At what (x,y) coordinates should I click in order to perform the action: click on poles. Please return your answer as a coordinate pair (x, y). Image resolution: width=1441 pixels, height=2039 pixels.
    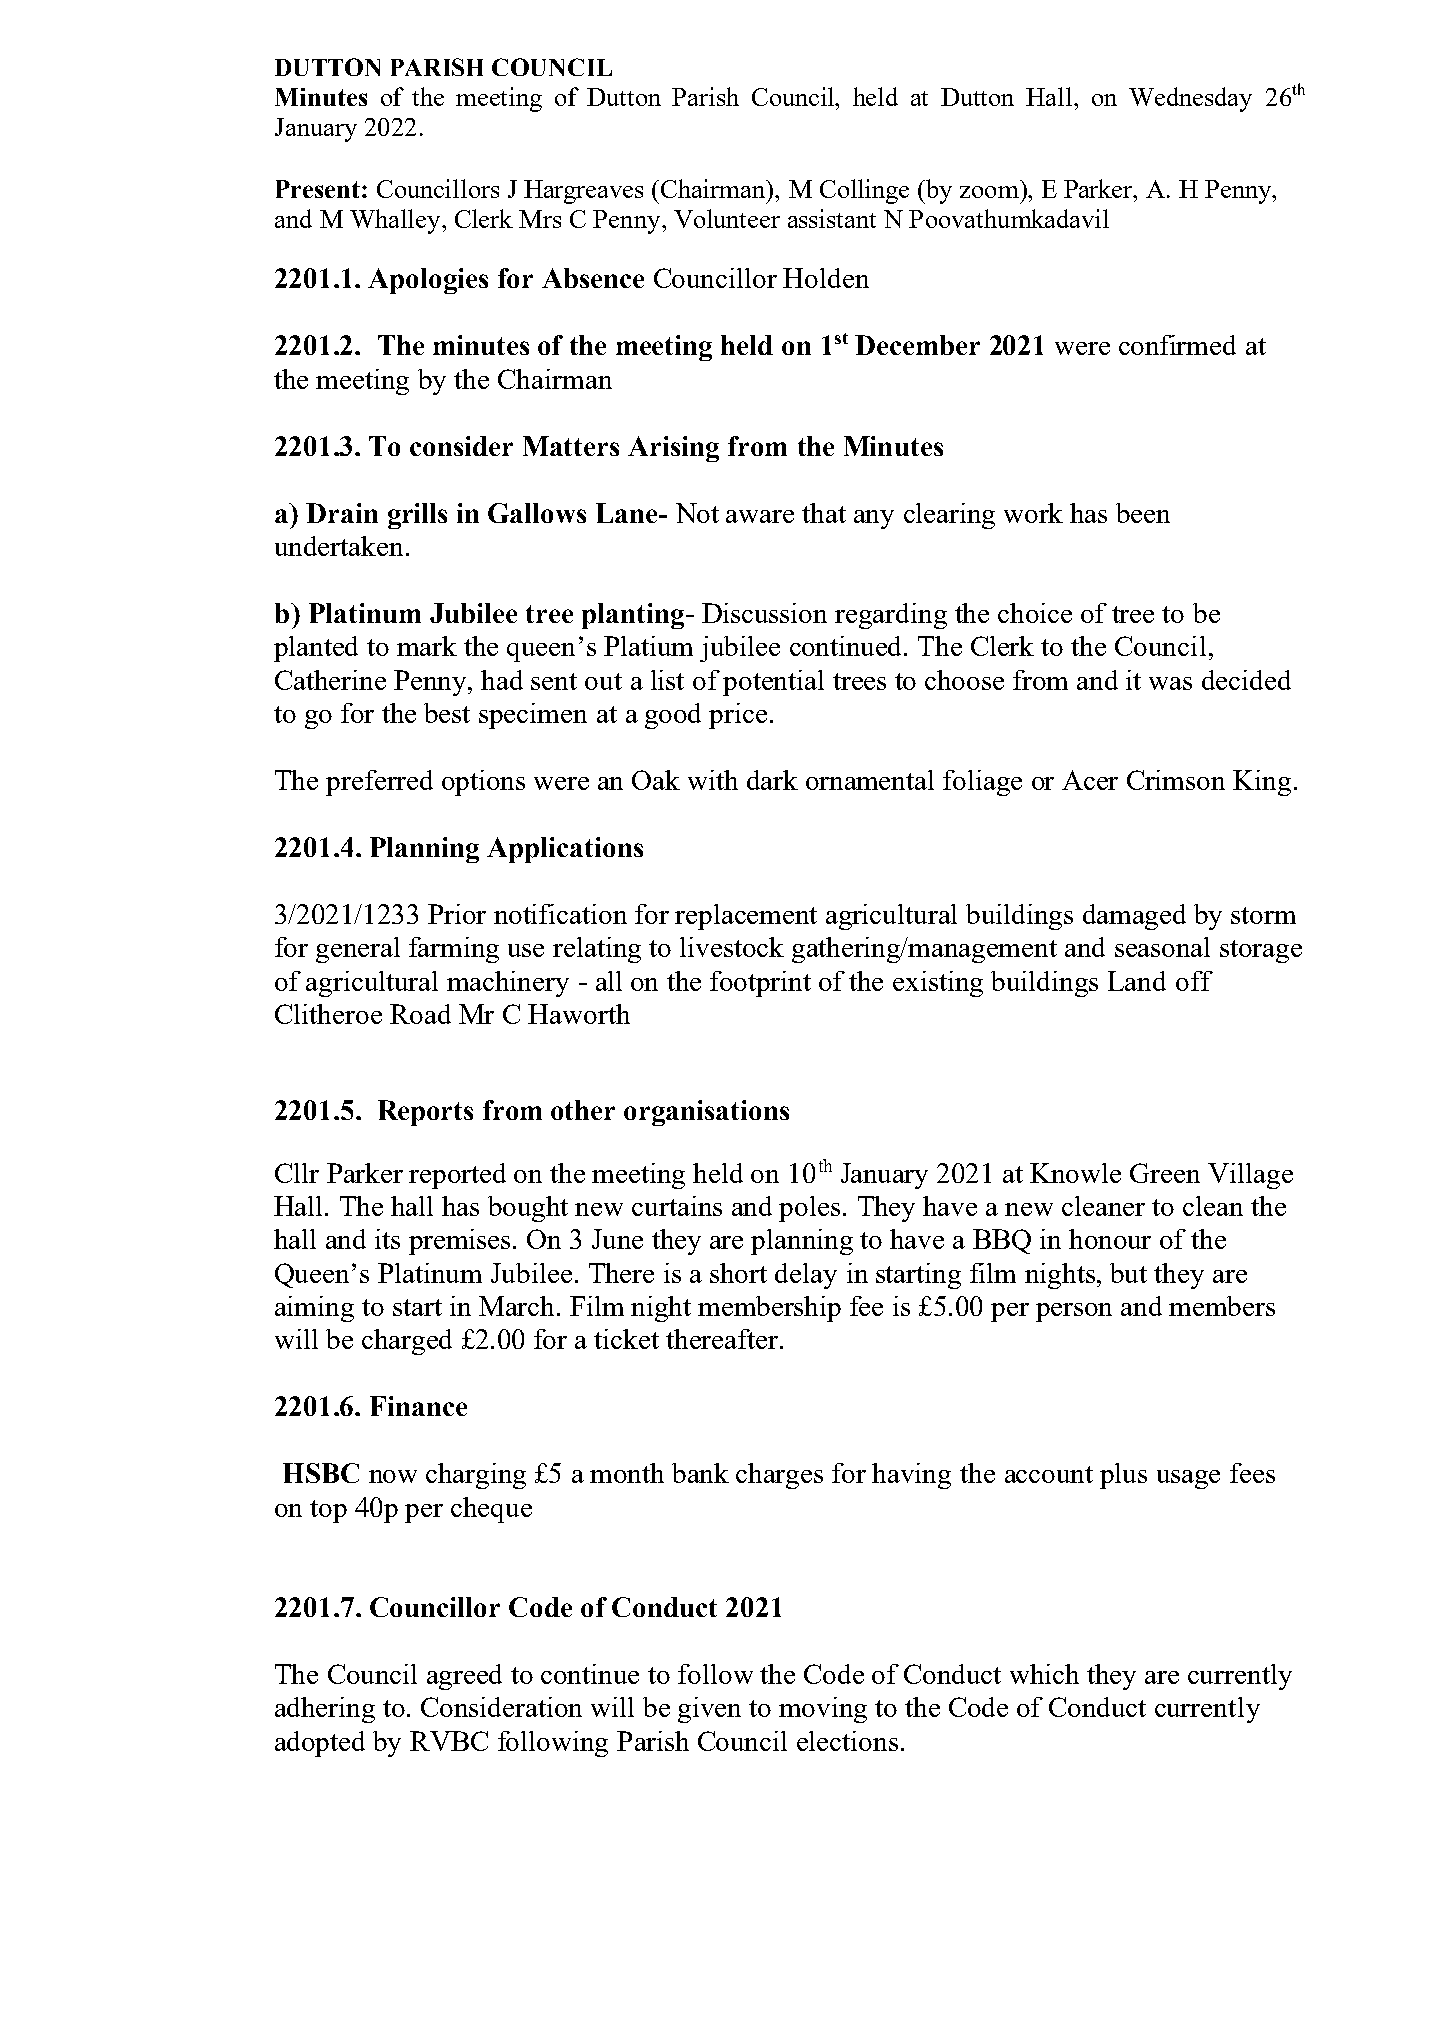
    Looking at the image, I should click on (809, 1209).
